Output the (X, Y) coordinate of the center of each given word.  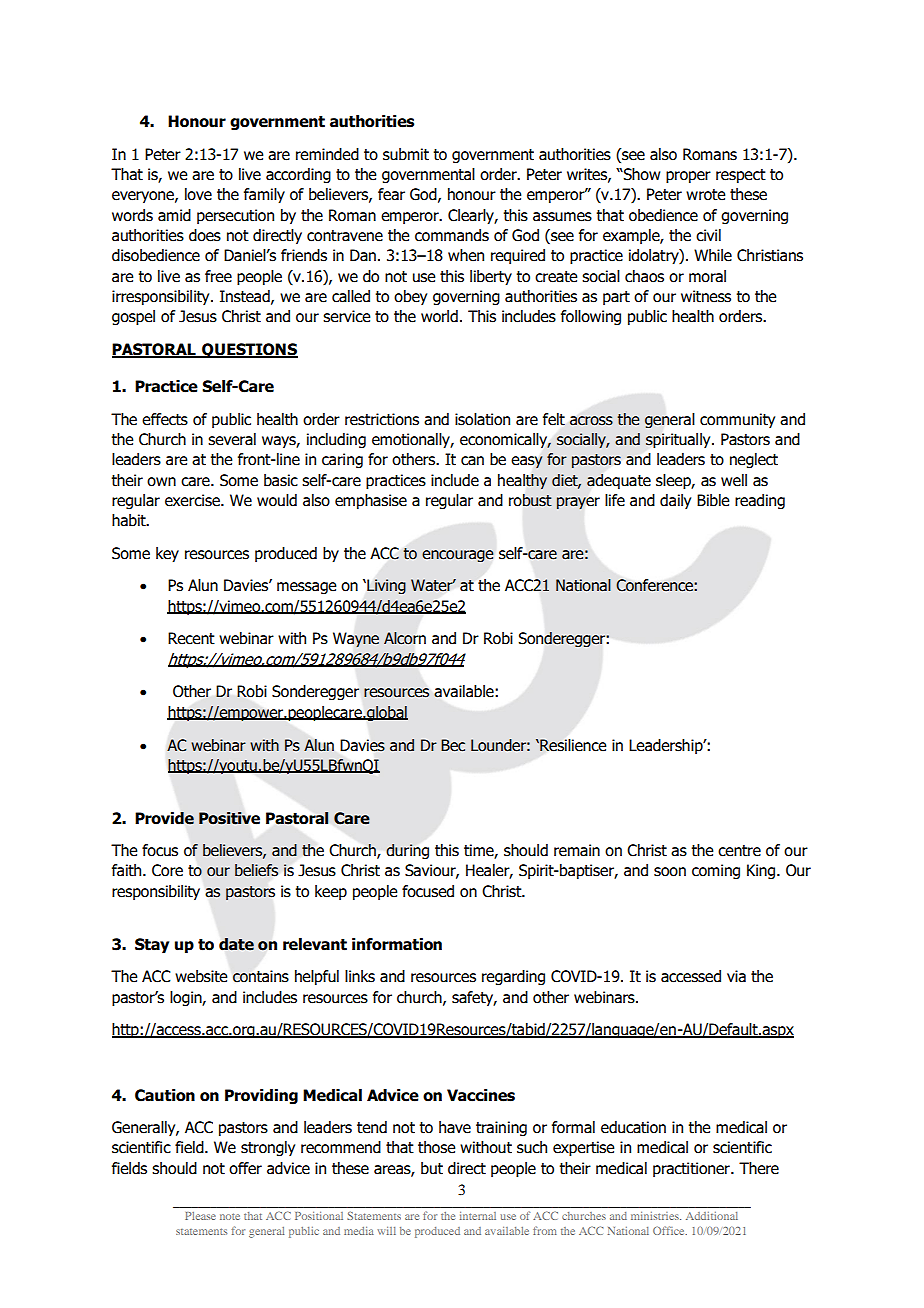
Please (200, 1216)
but (432, 1168)
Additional (712, 1216)
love (198, 194)
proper (688, 177)
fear (391, 194)
